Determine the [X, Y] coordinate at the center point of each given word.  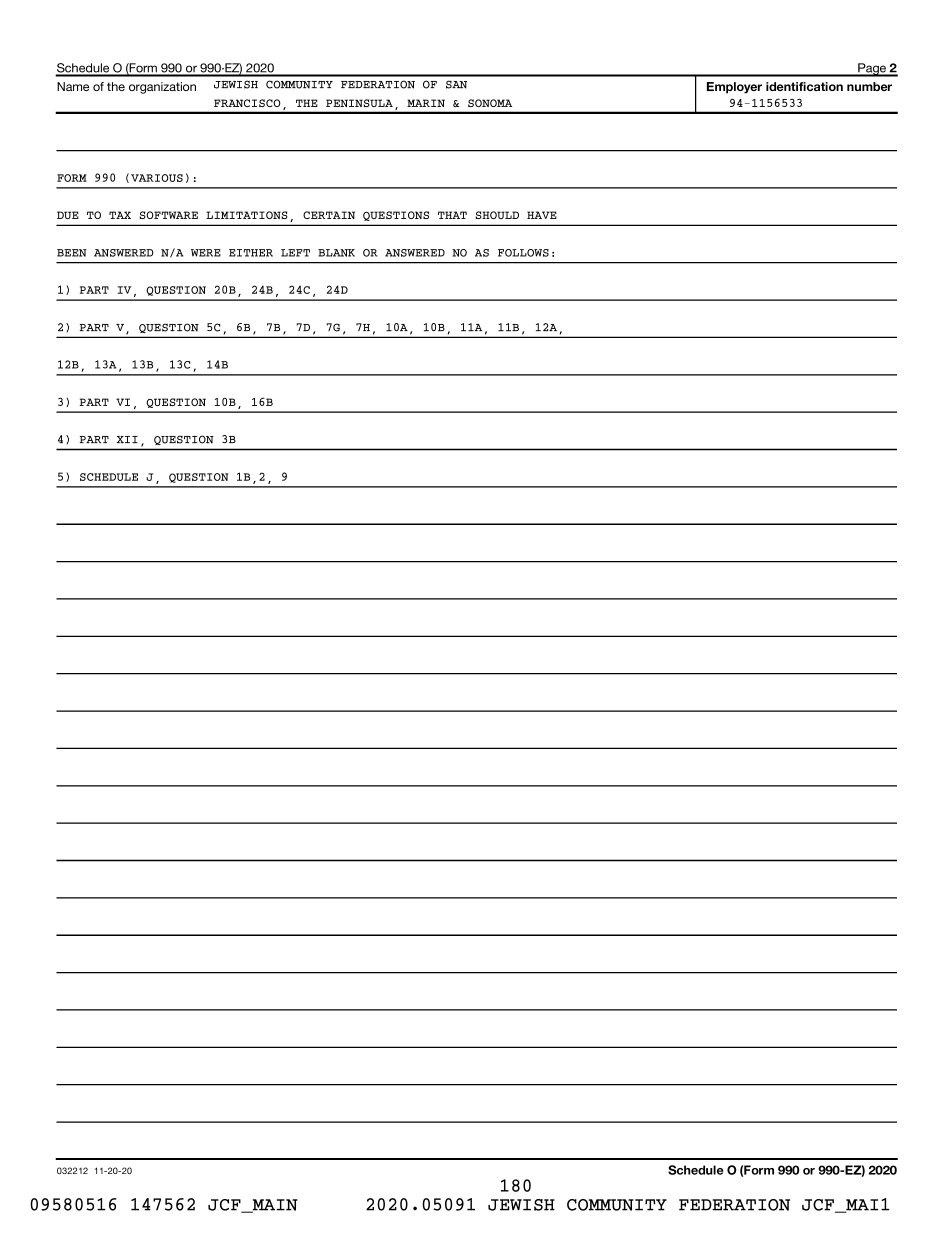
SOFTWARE [168, 215]
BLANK [336, 253]
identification [804, 86]
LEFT [295, 253]
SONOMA [490, 103]
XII [127, 439]
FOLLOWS [523, 253]
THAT [452, 215]
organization [162, 88]
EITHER [251, 253]
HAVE [542, 215]
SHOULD [497, 215]
